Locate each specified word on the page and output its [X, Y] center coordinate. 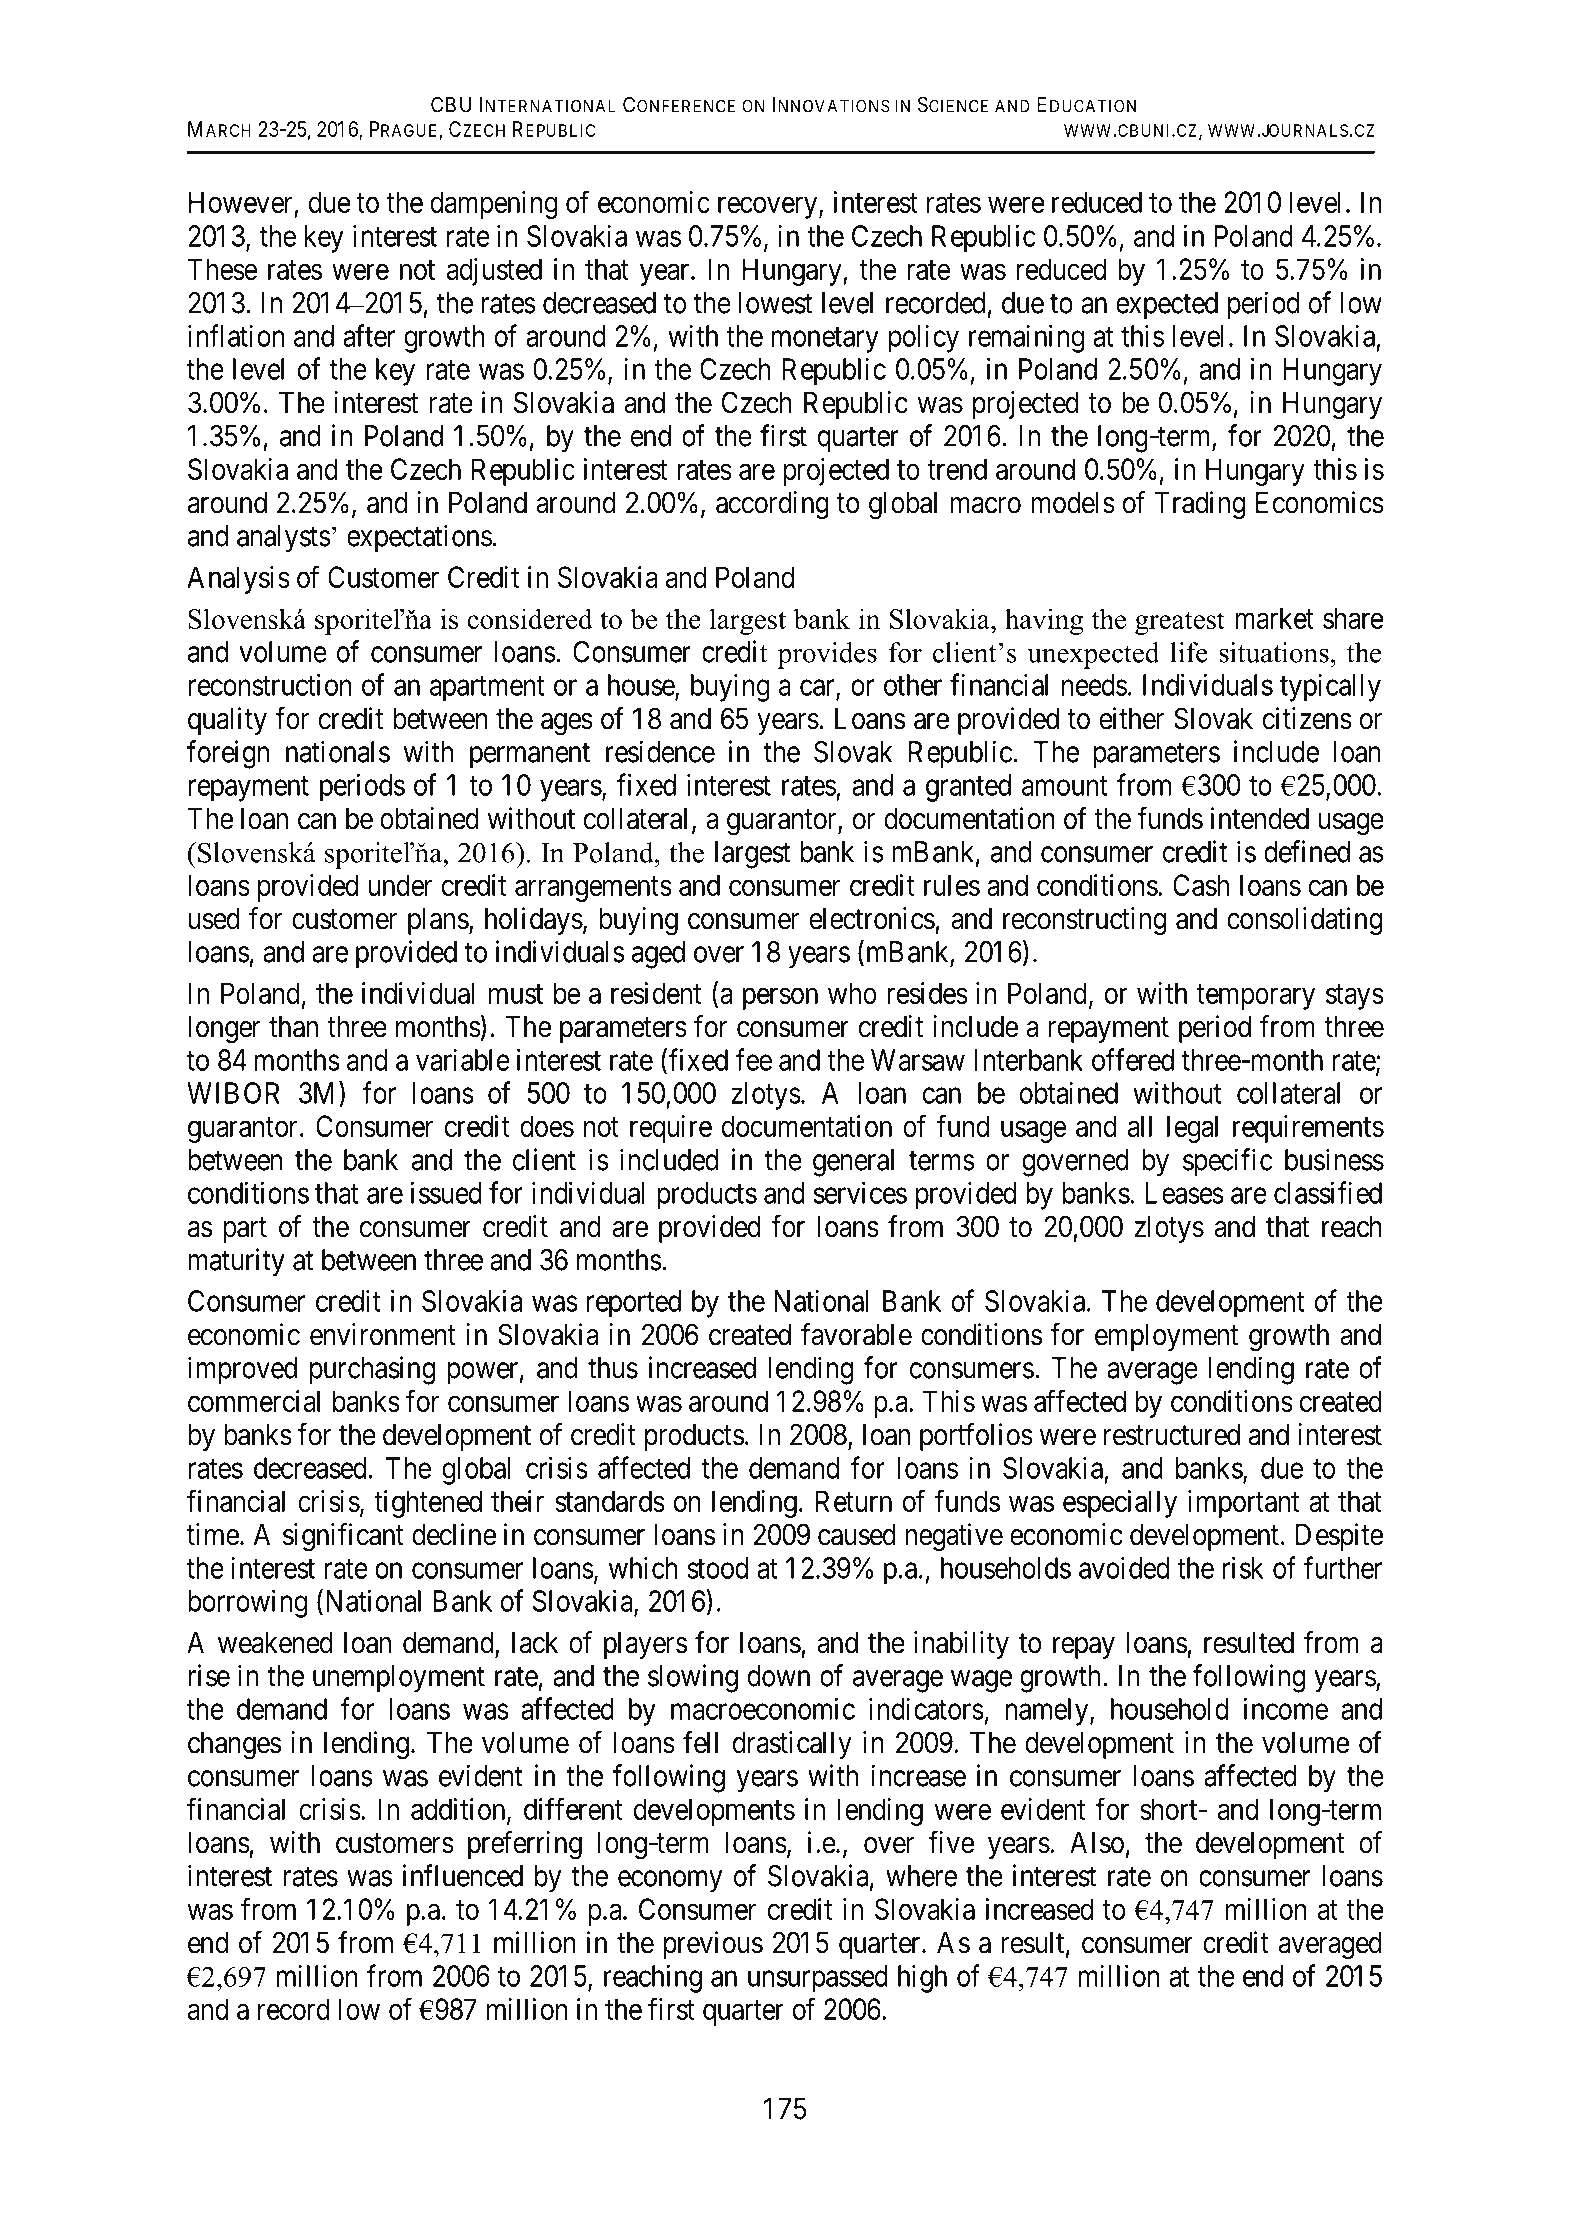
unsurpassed [818, 1979]
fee [753, 1059]
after [369, 335]
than [293, 1027]
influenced [463, 1875]
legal [1192, 1129]
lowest [775, 303]
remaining [1026, 338]
